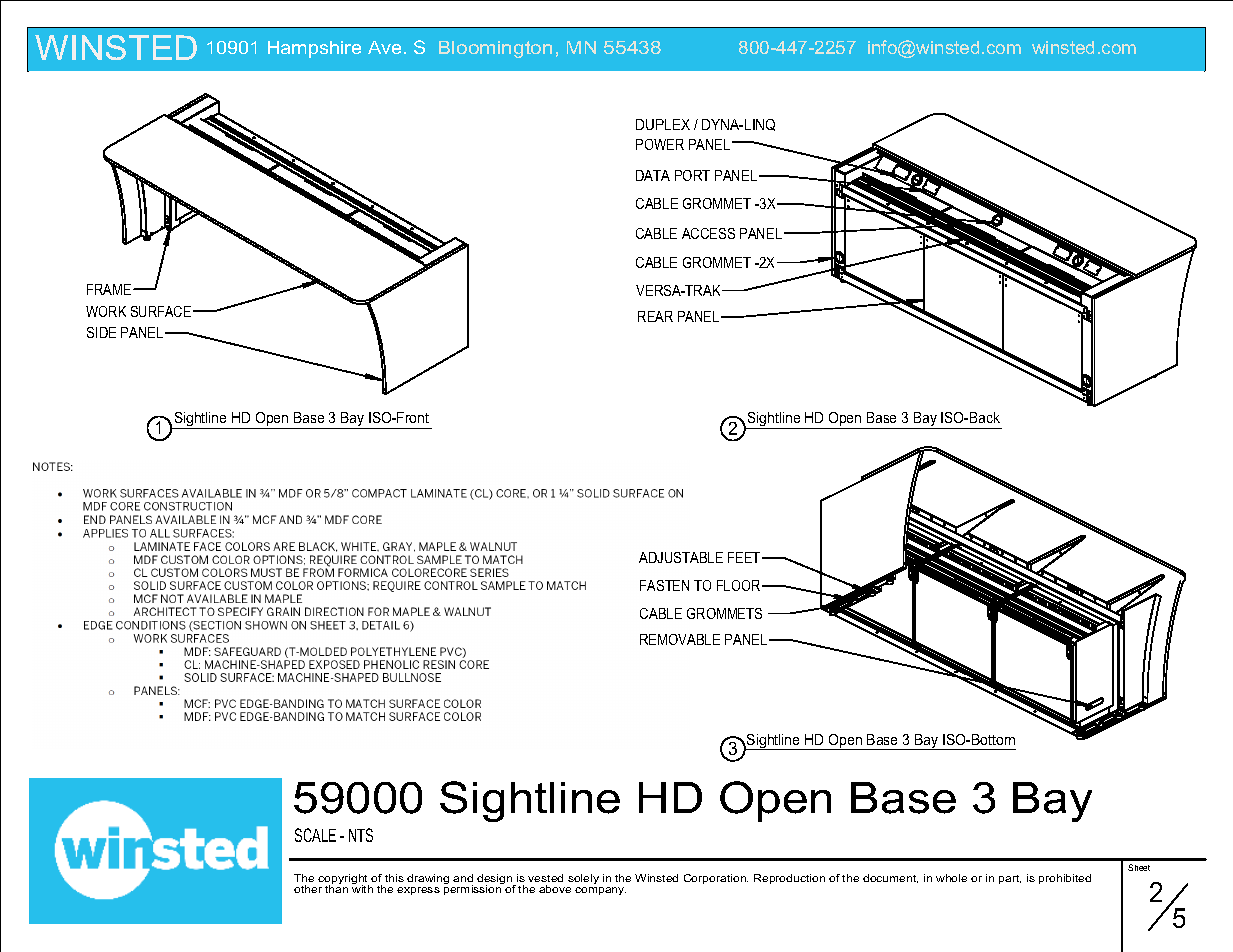  I want to click on POWER, so click(660, 144).
